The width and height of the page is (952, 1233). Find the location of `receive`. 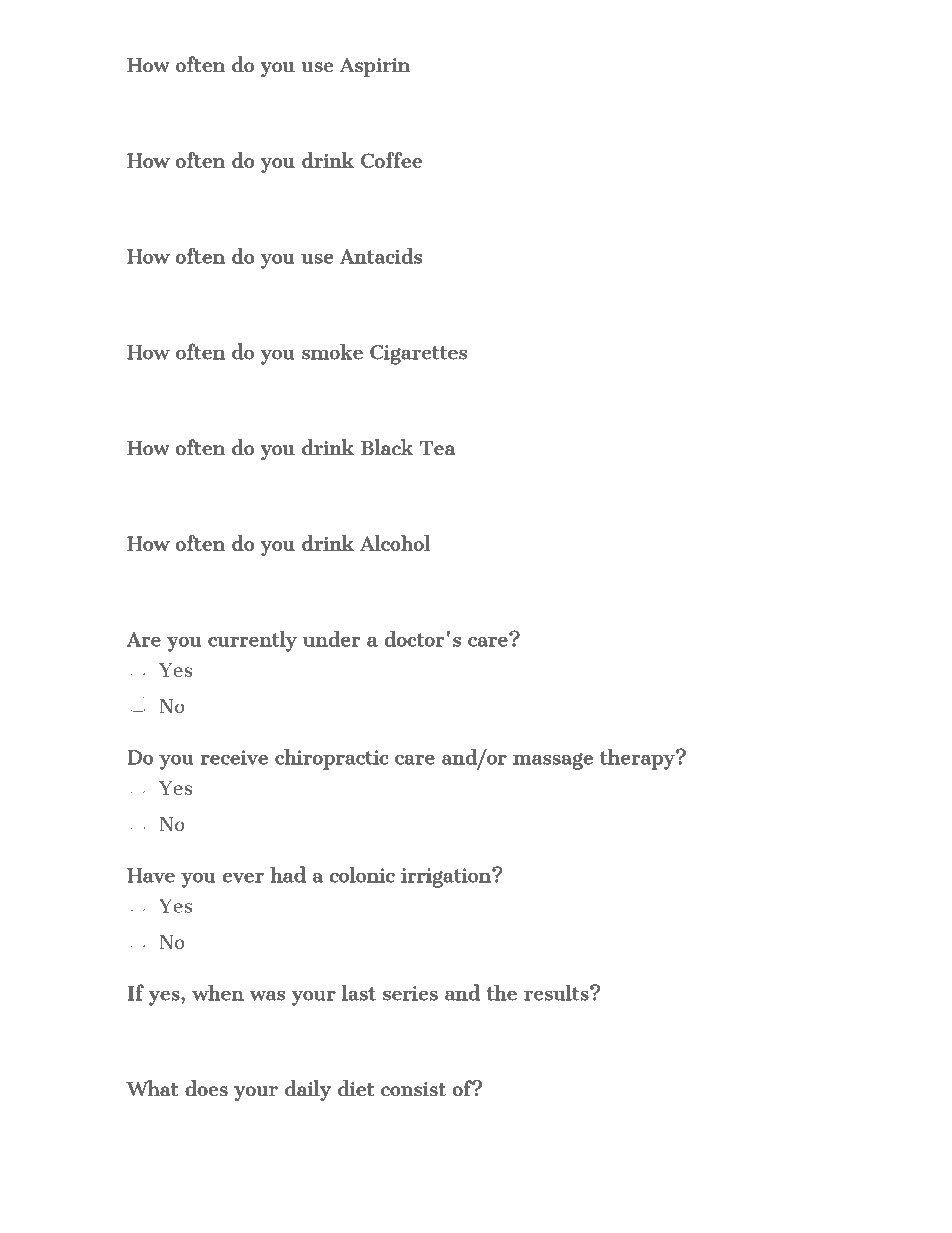

receive is located at coordinates (234, 757).
